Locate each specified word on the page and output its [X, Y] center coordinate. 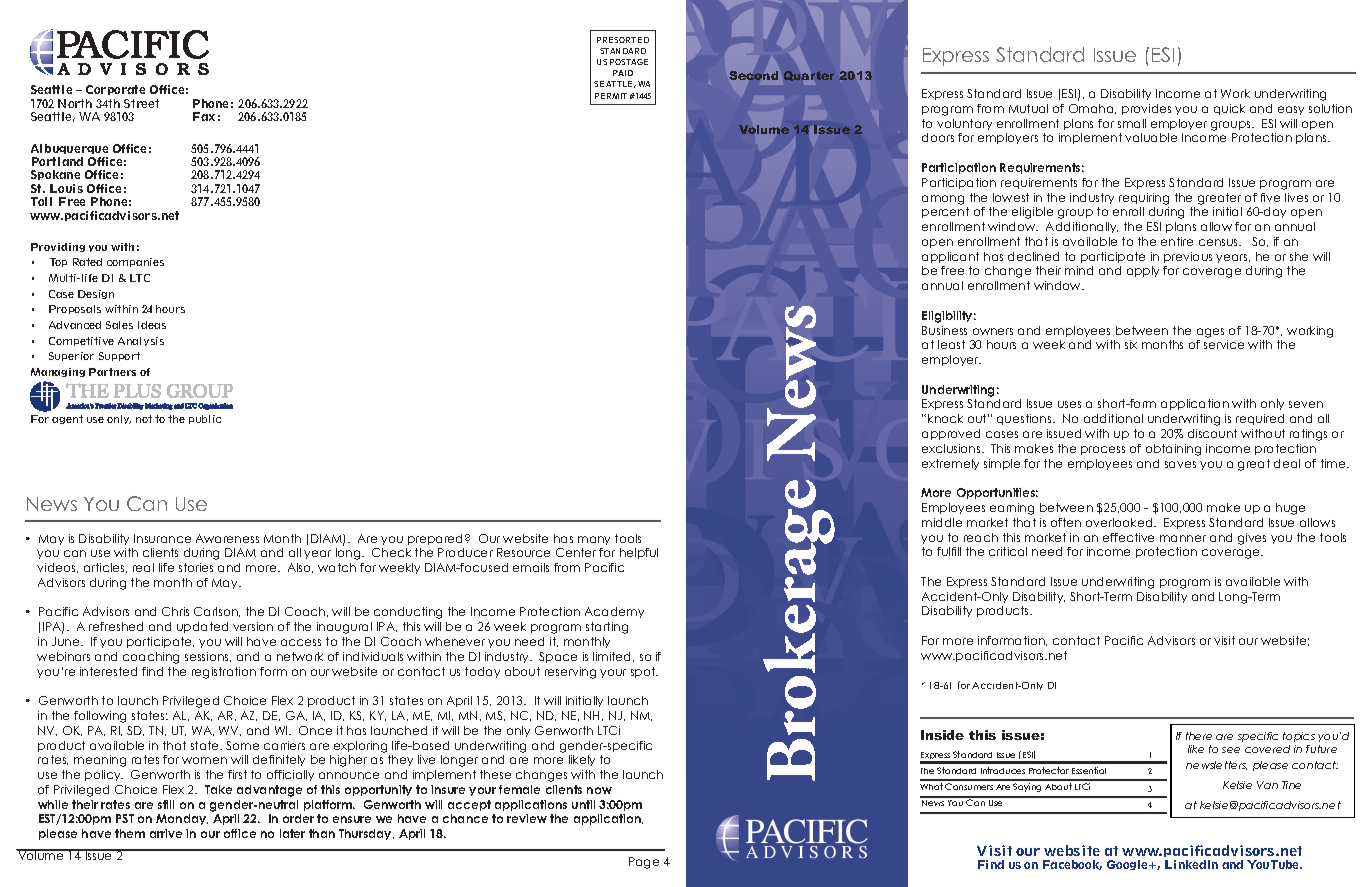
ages [1210, 333]
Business [944, 330]
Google [1129, 865]
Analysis [141, 341]
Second [753, 75]
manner [1183, 538]
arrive [166, 833]
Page [644, 863]
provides [1146, 109]
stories [196, 567]
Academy [614, 612]
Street [141, 103]
